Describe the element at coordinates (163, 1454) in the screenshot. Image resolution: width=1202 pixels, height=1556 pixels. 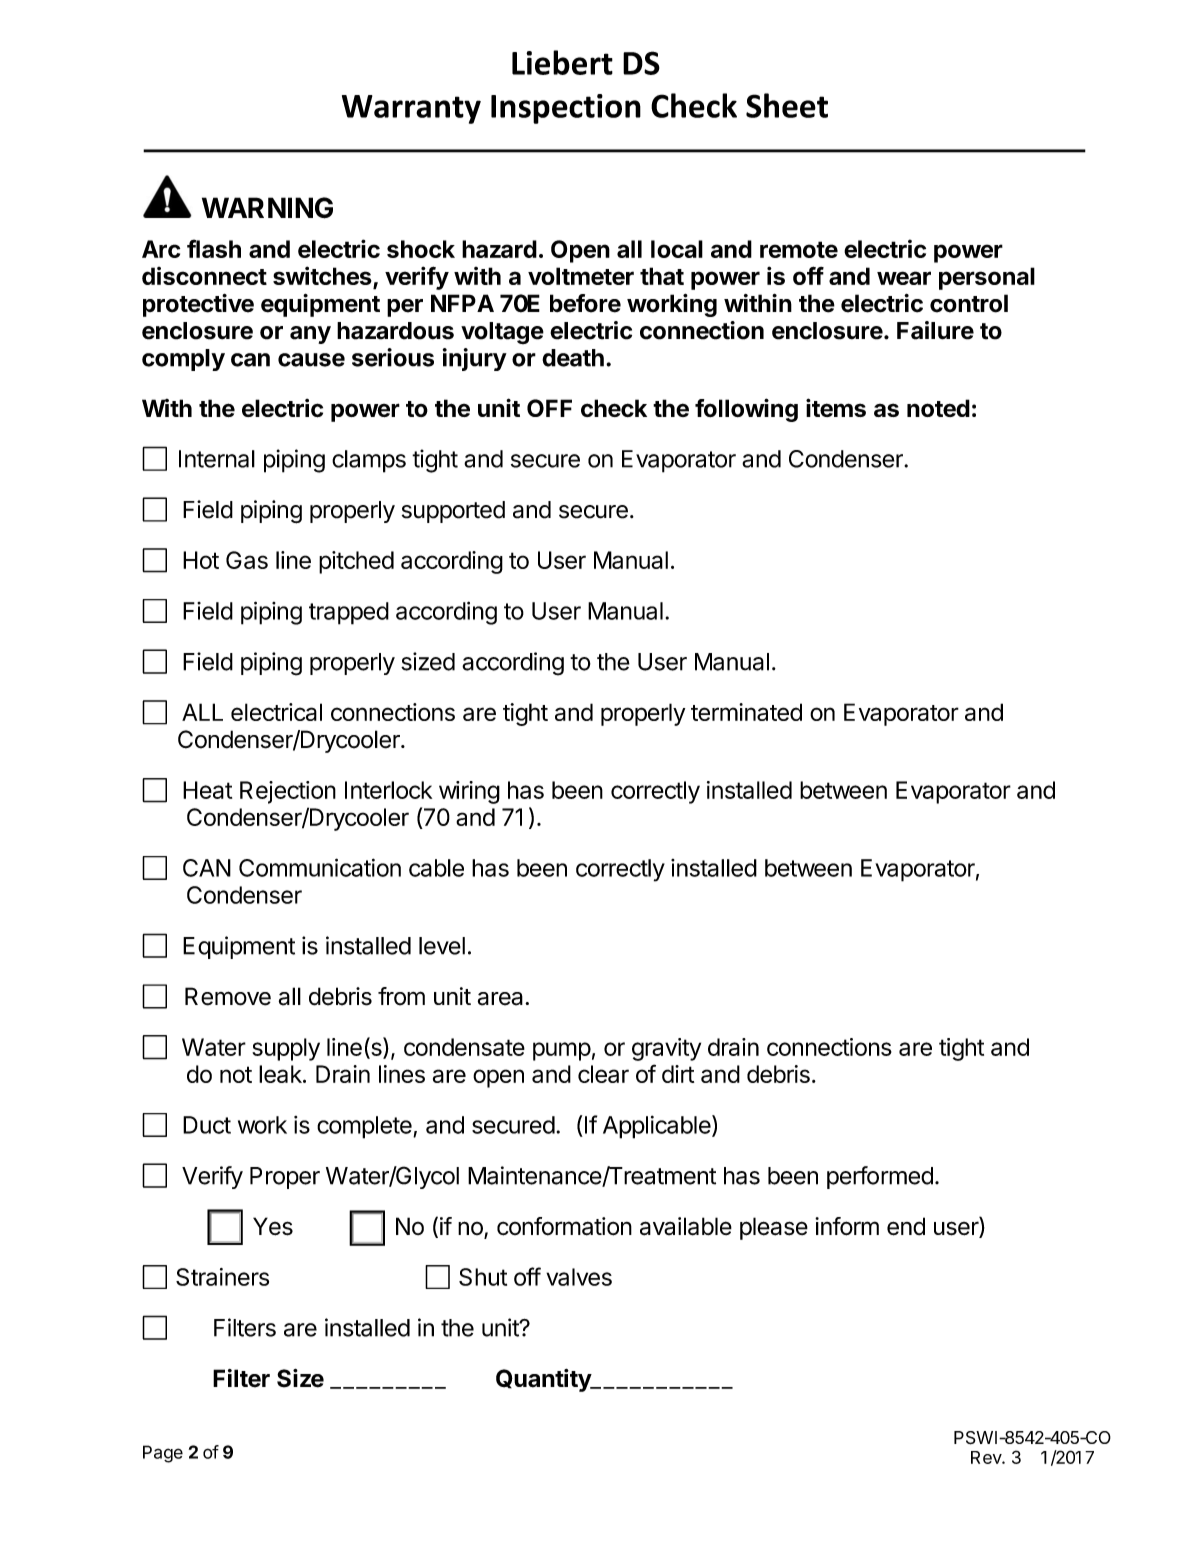
I see `Page` at that location.
